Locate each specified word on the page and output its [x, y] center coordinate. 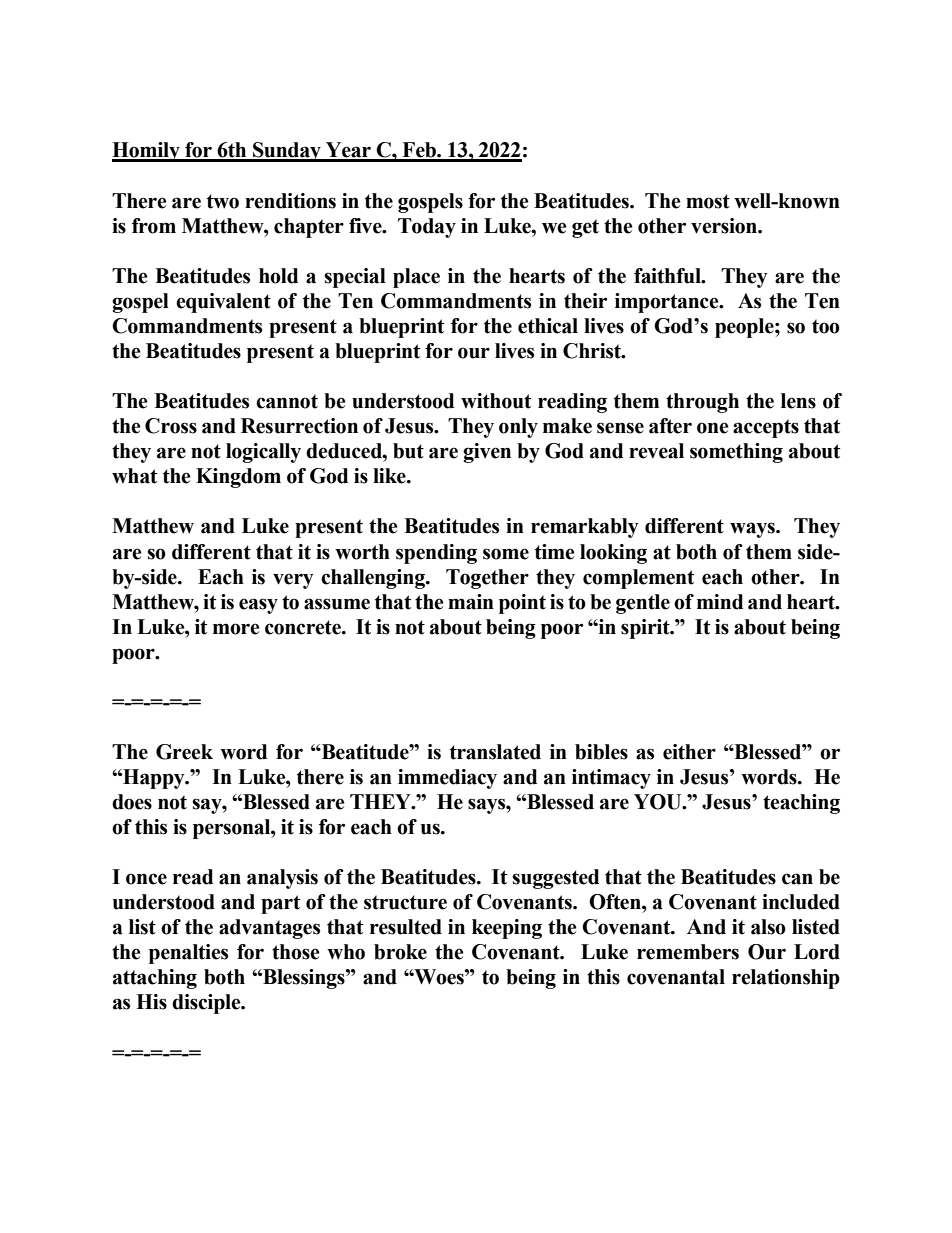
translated [495, 752]
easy [258, 606]
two [223, 201]
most [708, 201]
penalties [188, 954]
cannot [287, 401]
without [496, 401]
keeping [507, 929]
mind [720, 602]
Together [487, 579]
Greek [184, 752]
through [702, 403]
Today [427, 228]
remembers [688, 952]
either [689, 752]
